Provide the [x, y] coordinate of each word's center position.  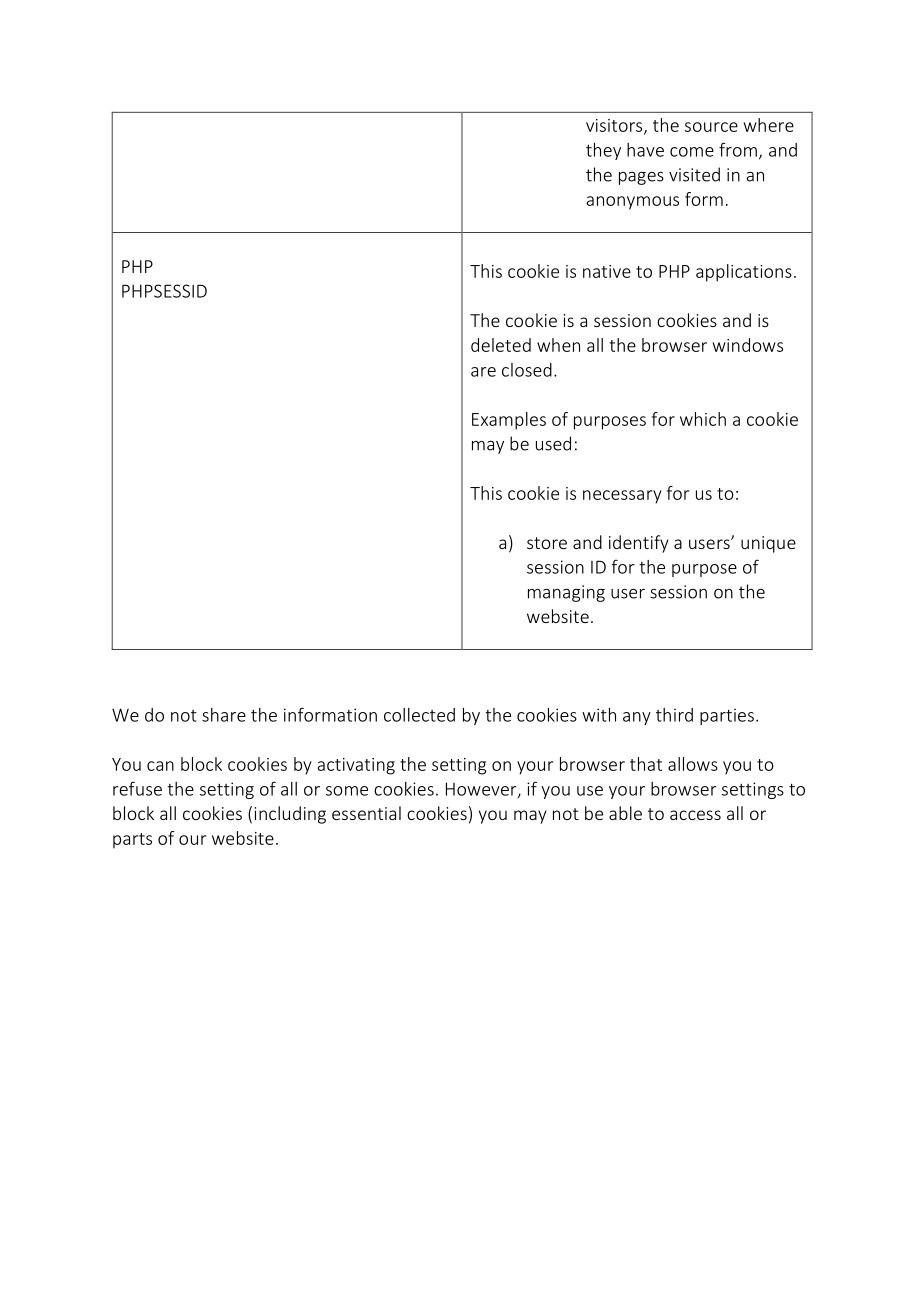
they [603, 151]
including [290, 815]
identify [639, 544]
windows [747, 345]
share [224, 715]
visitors [615, 126]
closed [527, 370]
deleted [501, 345]
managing [566, 593]
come [692, 152]
